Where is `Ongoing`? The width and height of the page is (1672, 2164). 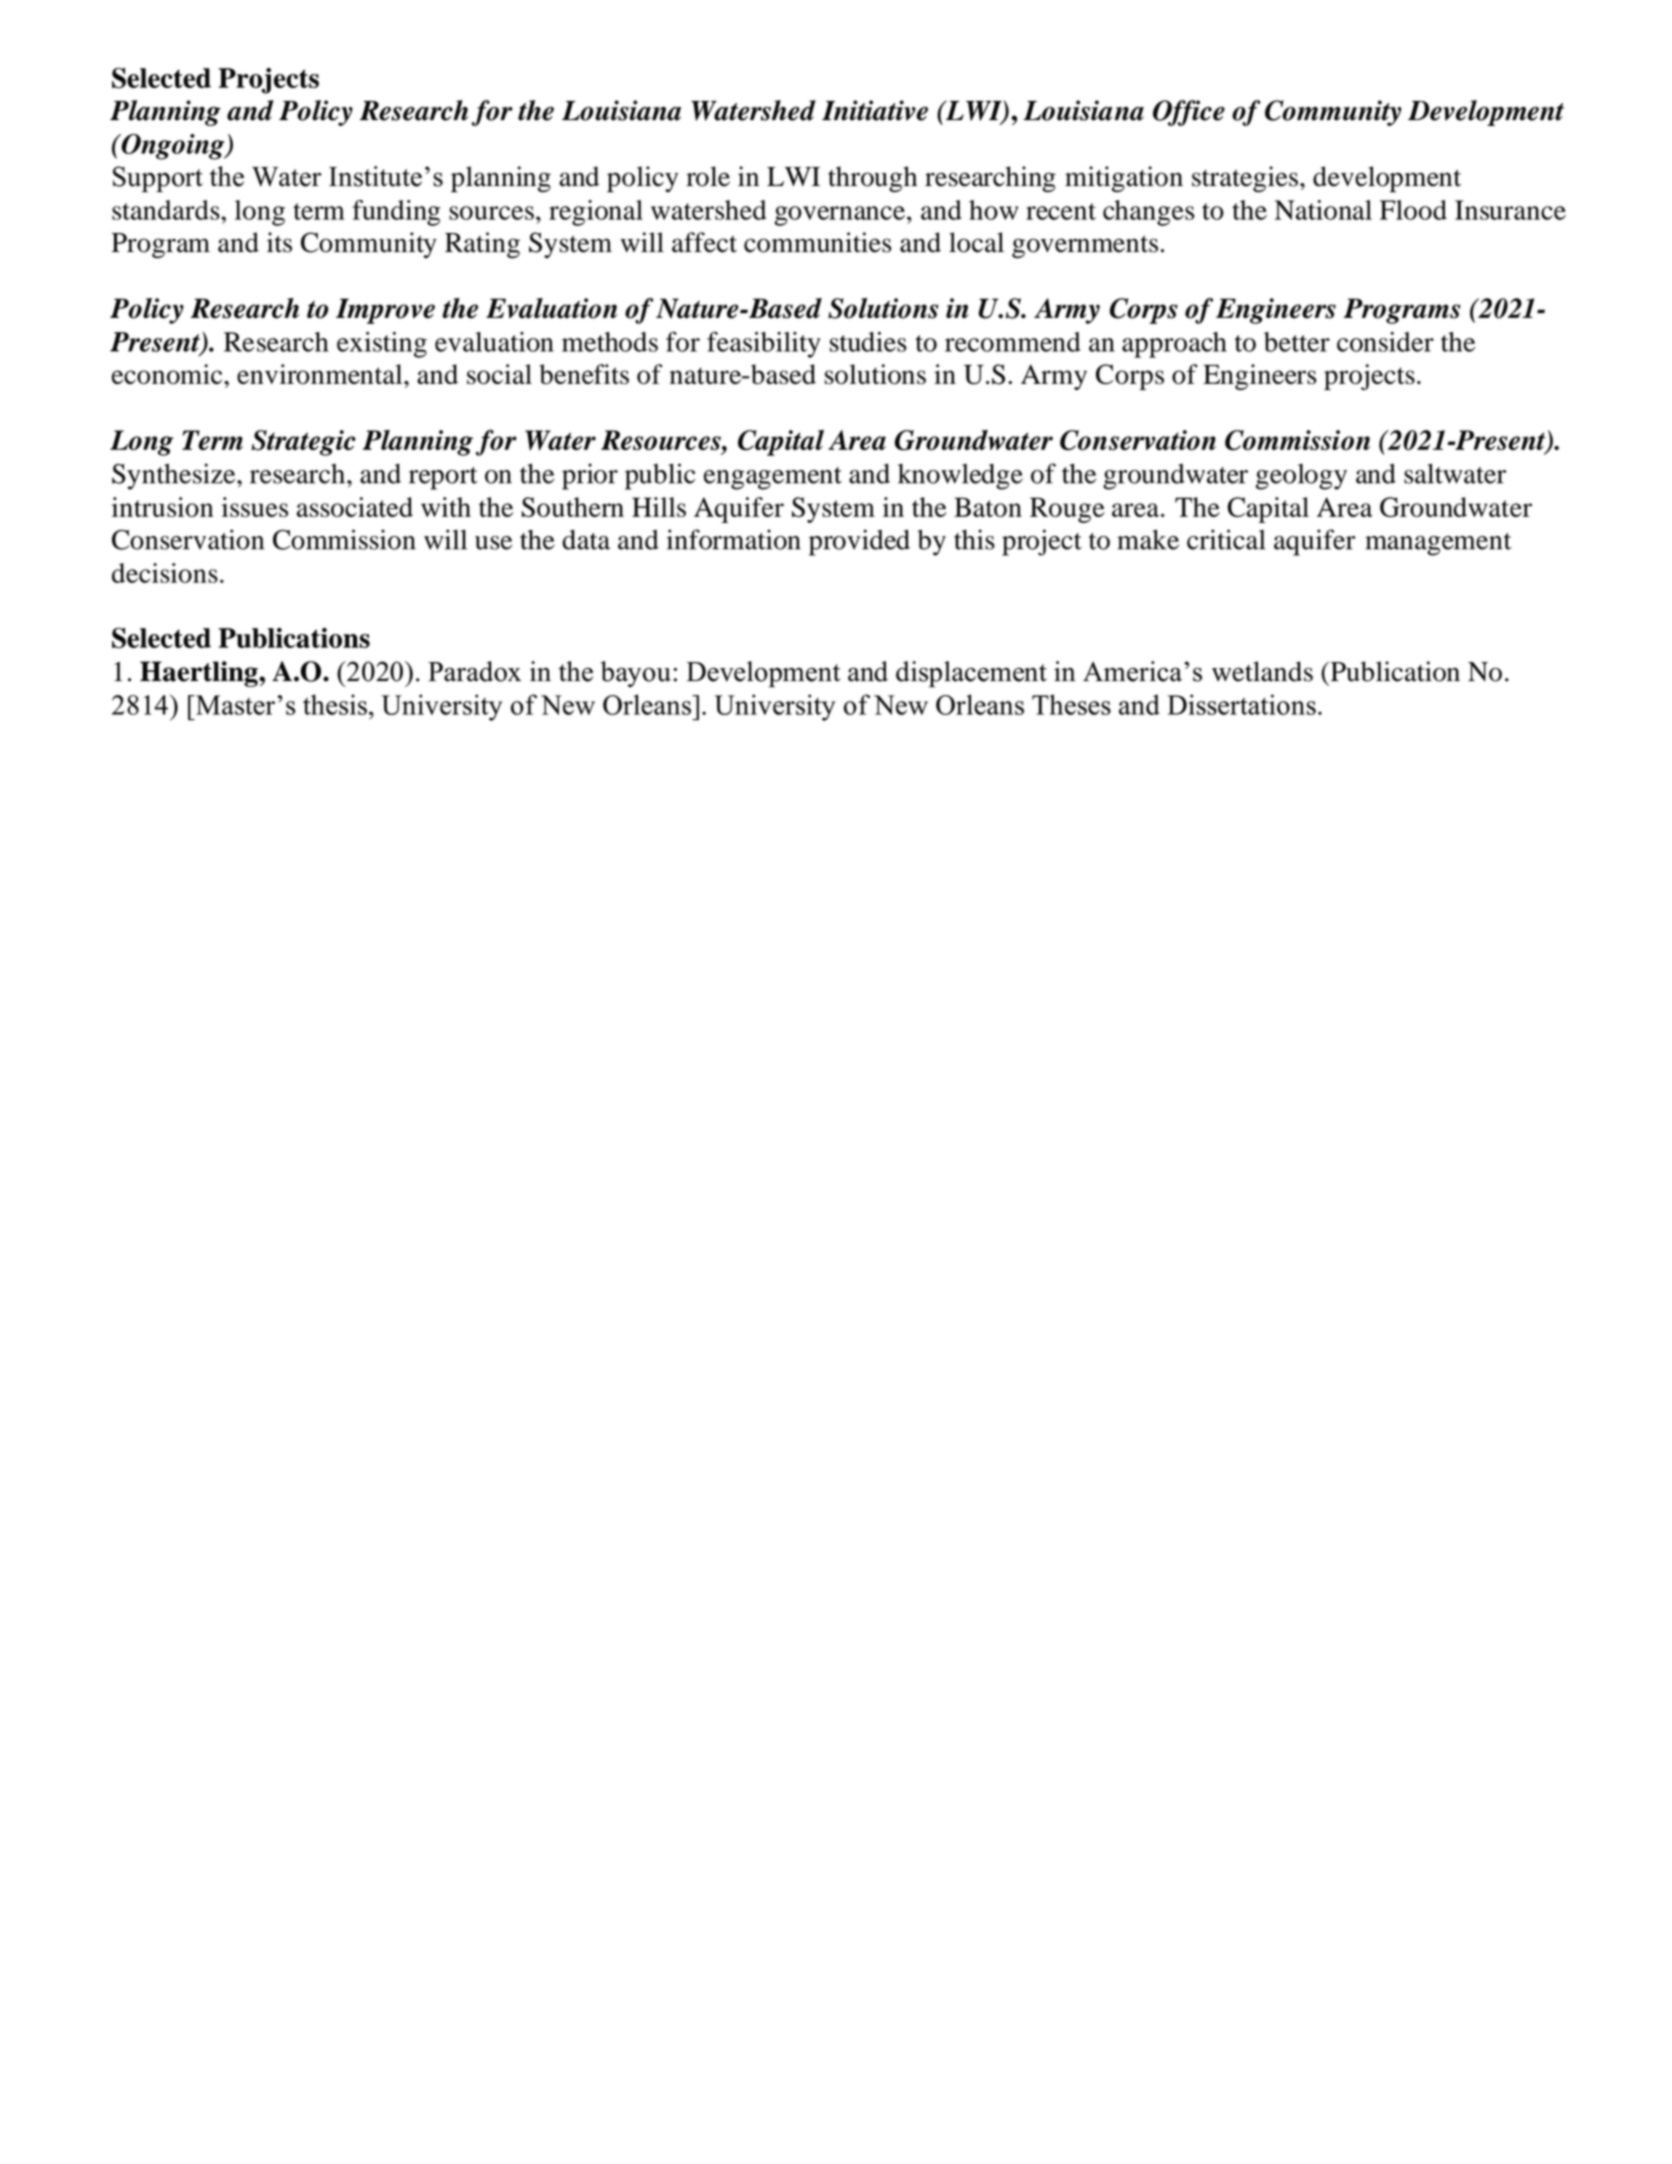 Ongoing is located at coordinates (173, 147).
